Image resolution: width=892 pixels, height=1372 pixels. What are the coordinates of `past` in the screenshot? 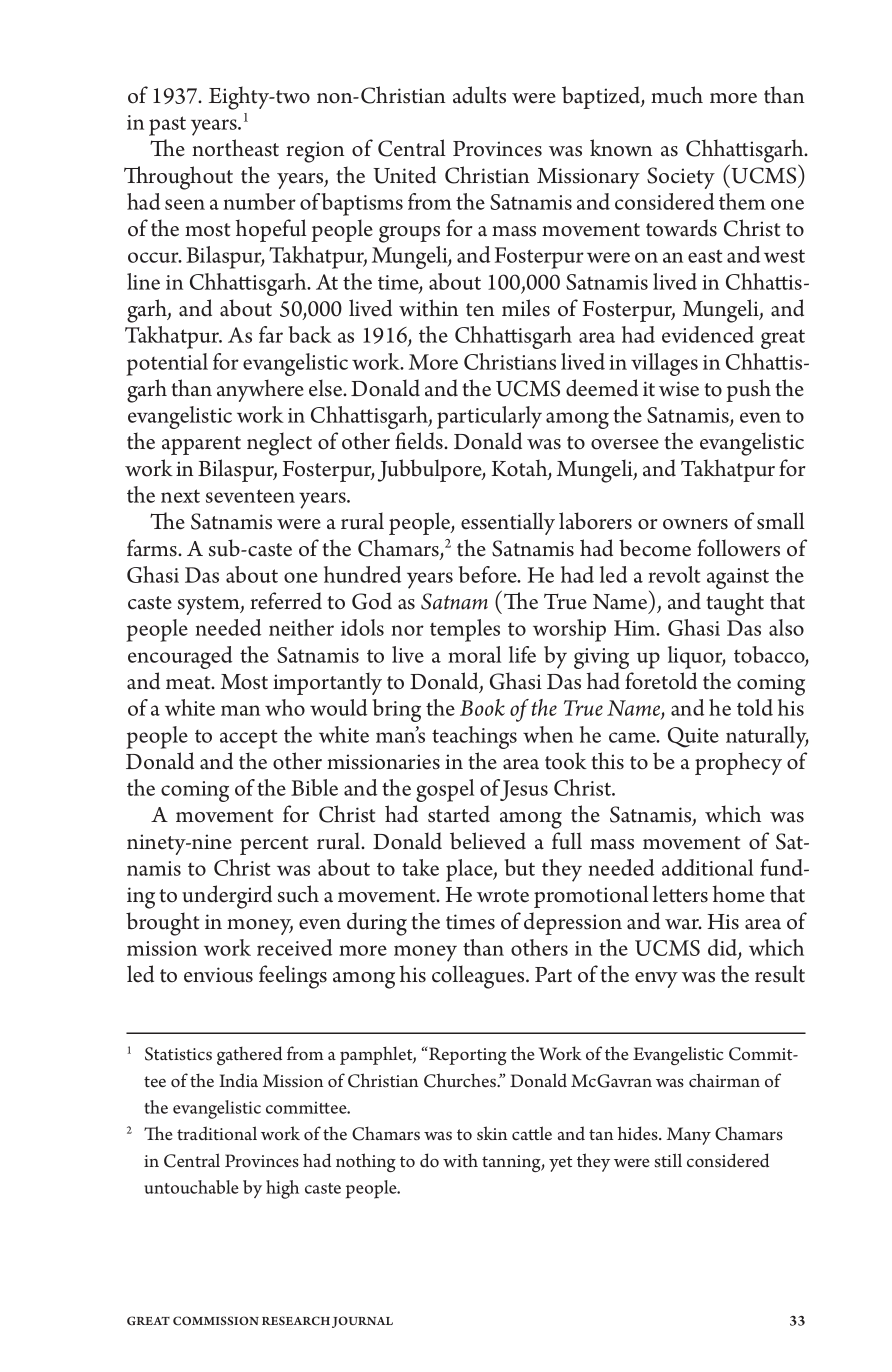 It's located at (167, 126).
